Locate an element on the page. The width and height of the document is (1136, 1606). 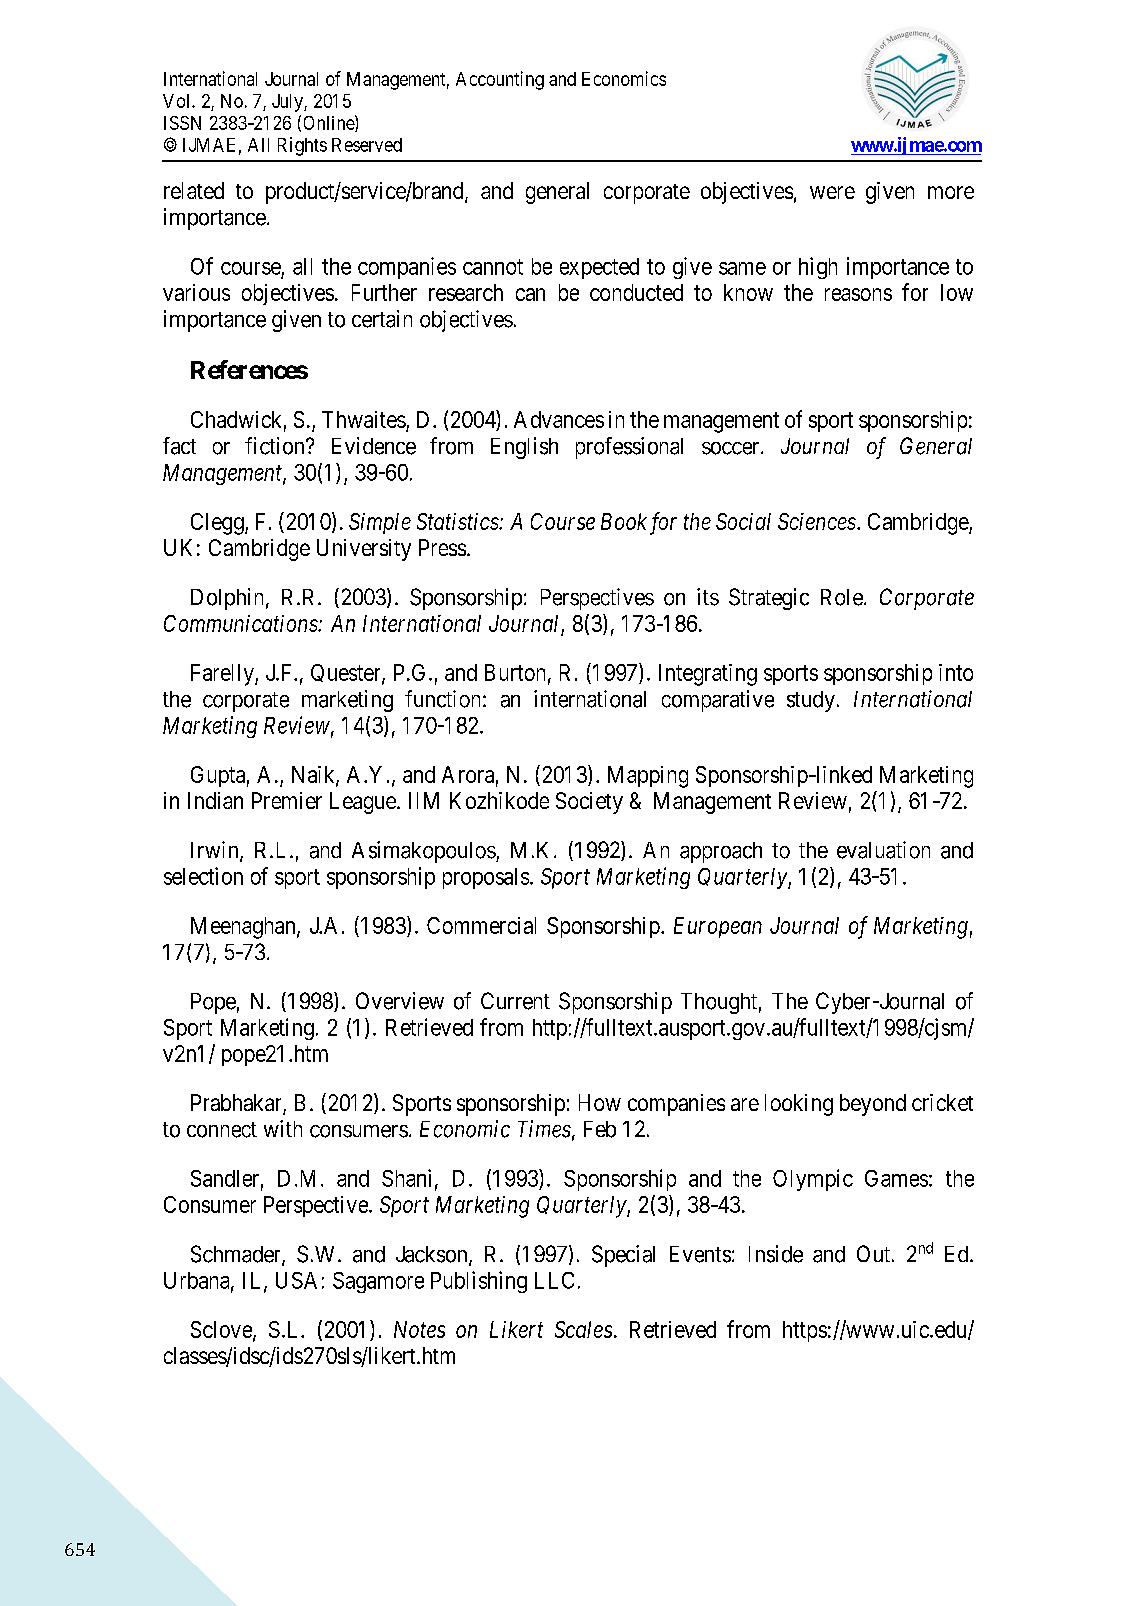
USA is located at coordinates (296, 1280).
